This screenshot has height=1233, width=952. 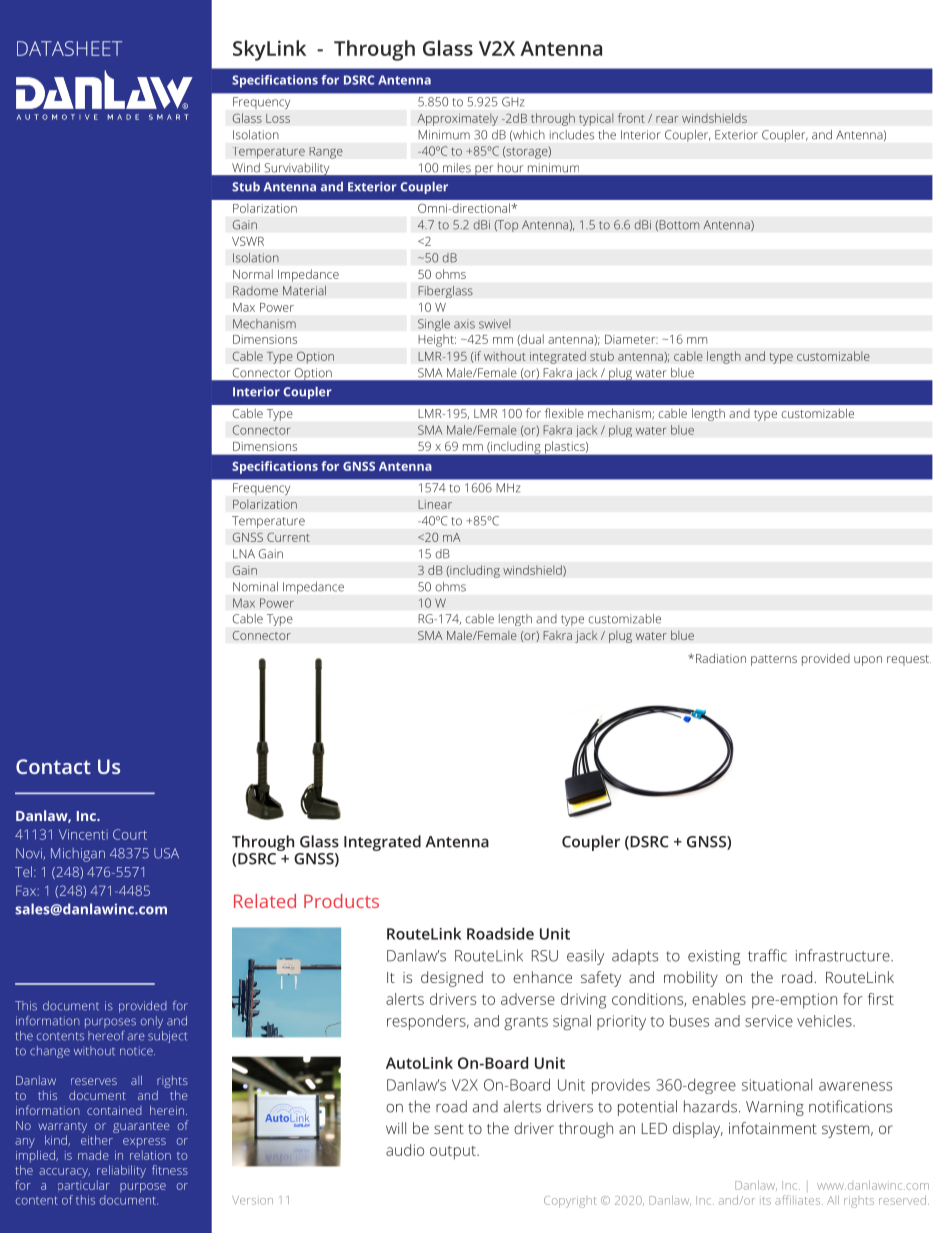 I want to click on DATASHEET, so click(x=69, y=48).
